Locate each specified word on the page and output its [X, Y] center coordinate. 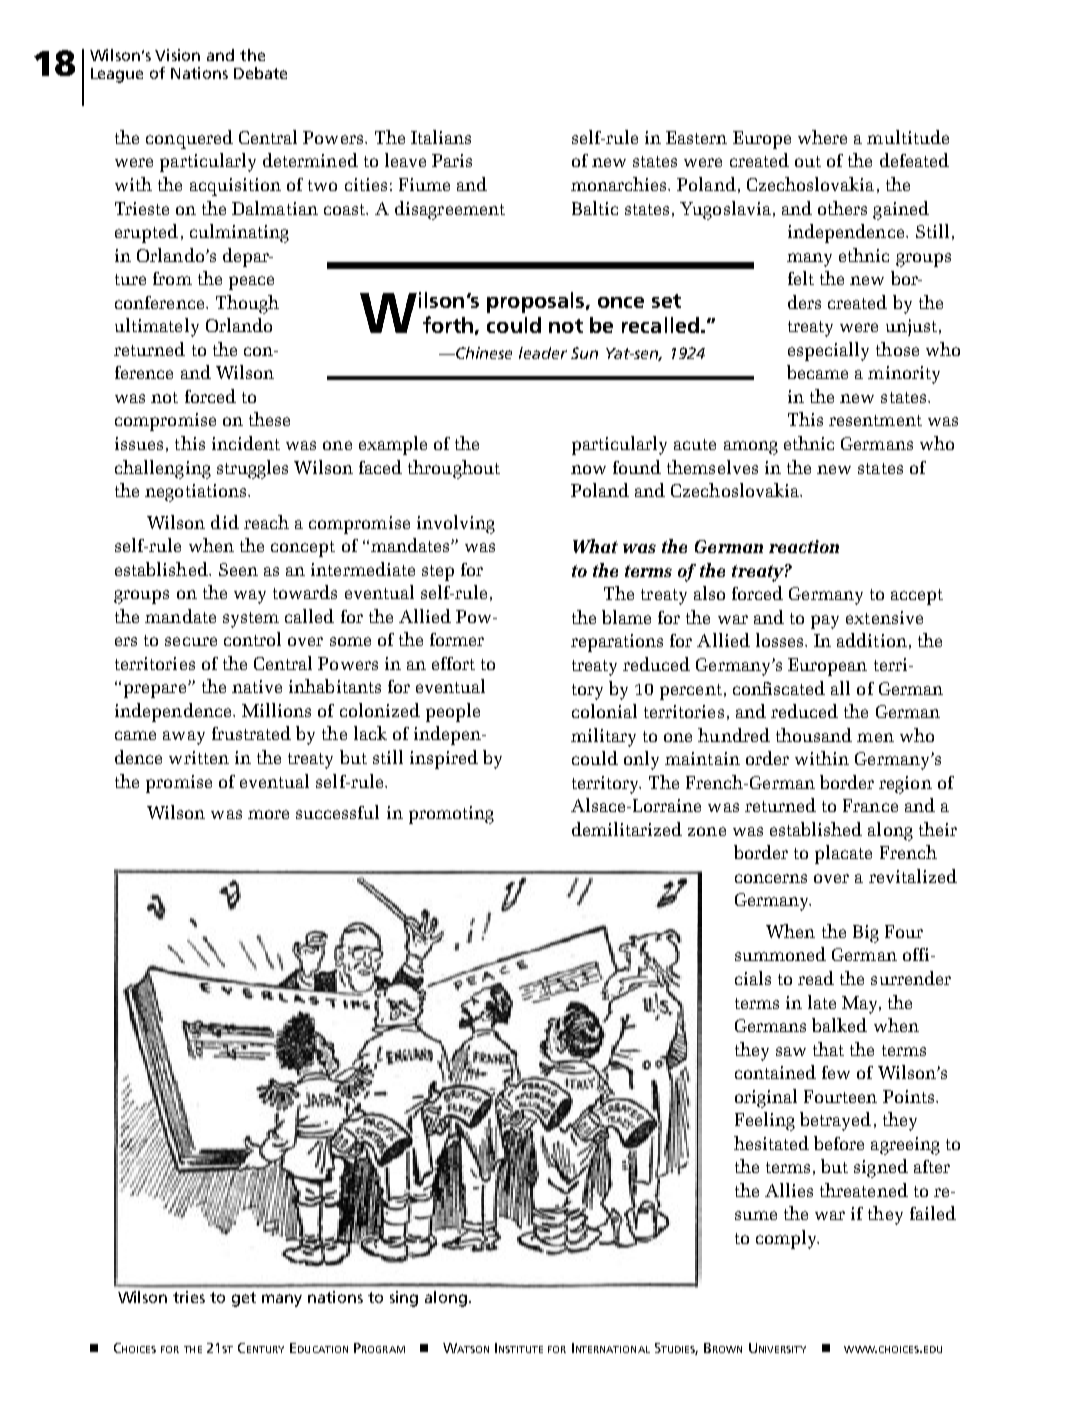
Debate [260, 73]
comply [787, 1239]
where [822, 137]
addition [872, 640]
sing [404, 1299]
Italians [441, 137]
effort [453, 663]
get [244, 1299]
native [257, 686]
